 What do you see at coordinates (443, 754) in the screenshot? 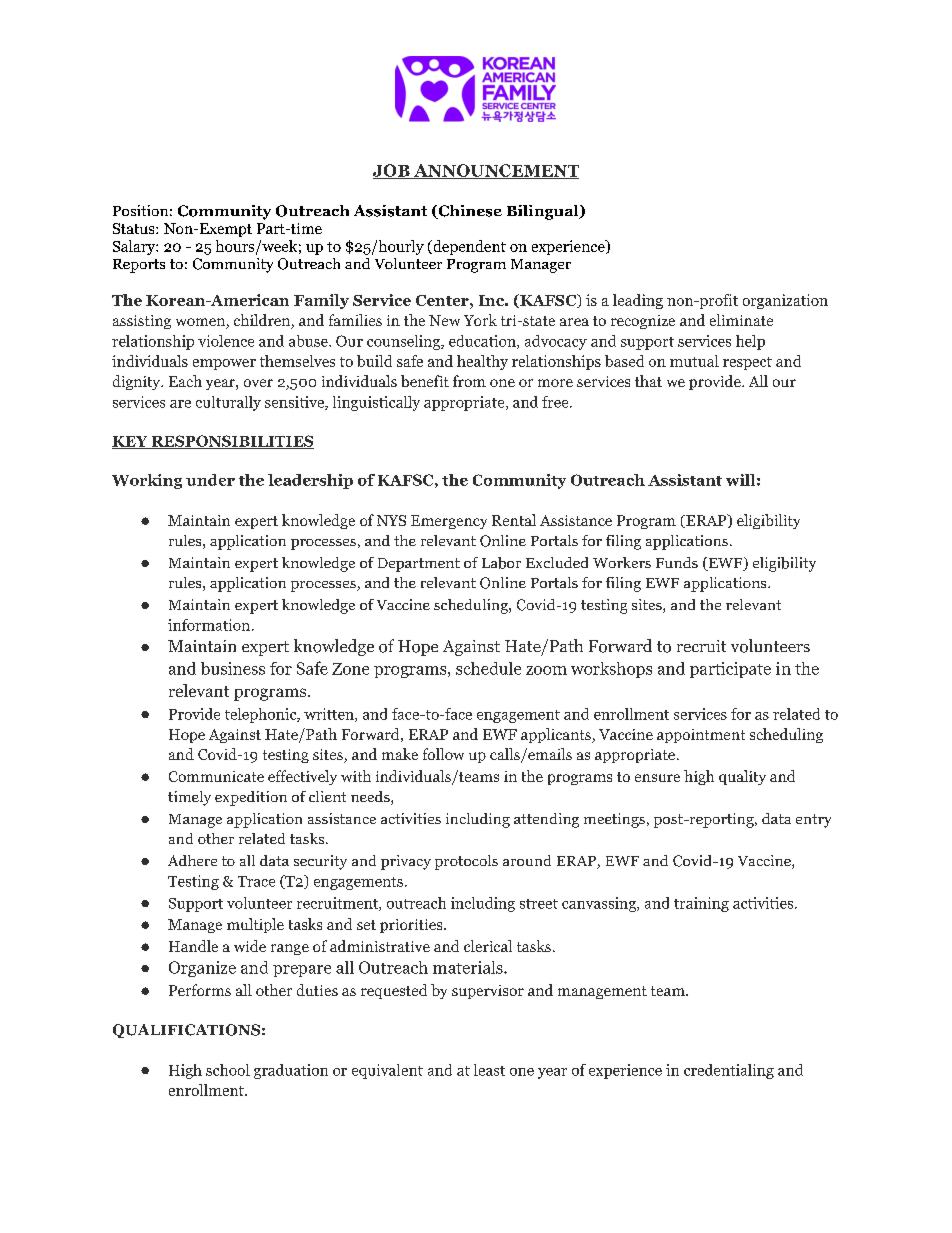
I see `follow` at bounding box center [443, 754].
